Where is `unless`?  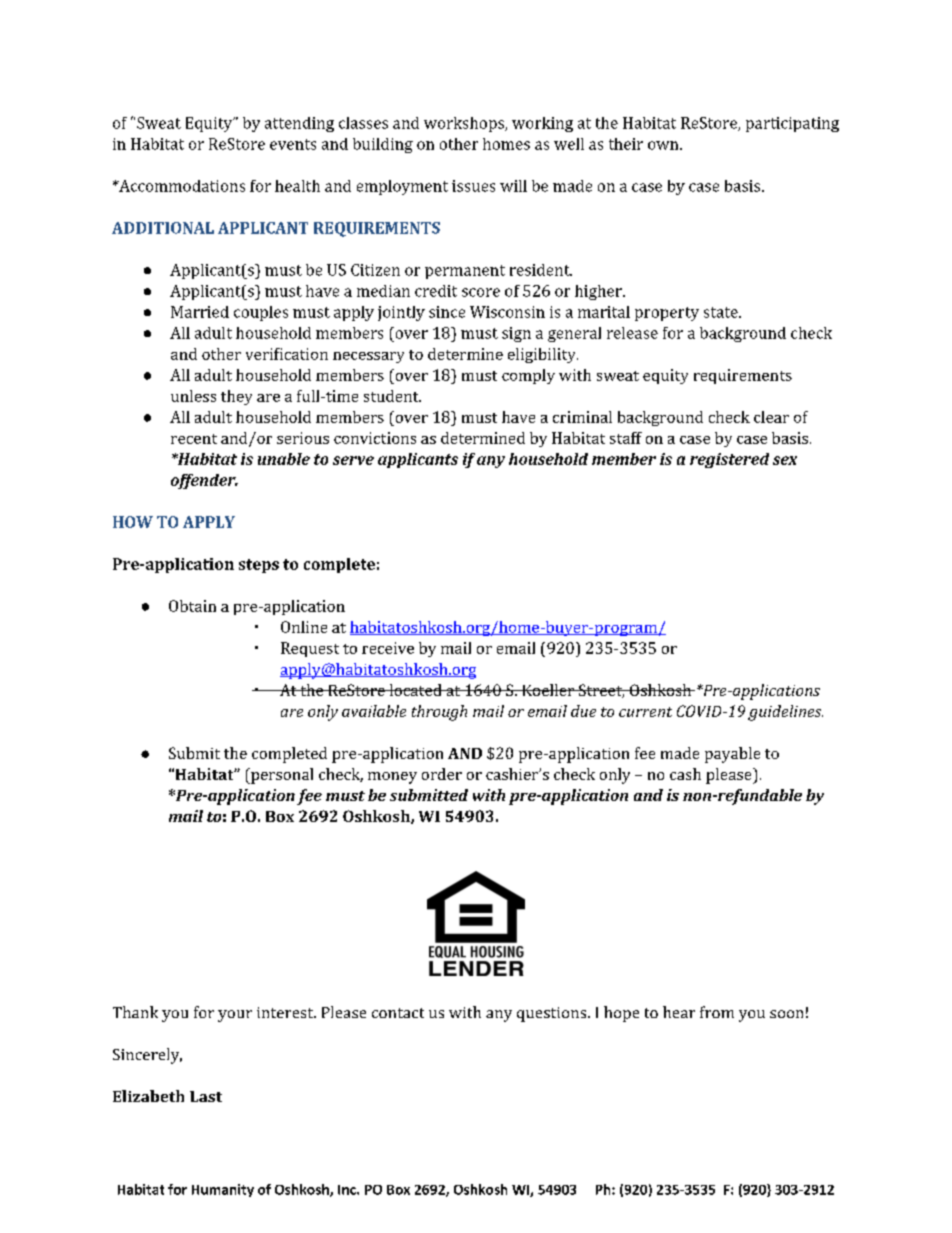 unless is located at coordinates (193, 396).
